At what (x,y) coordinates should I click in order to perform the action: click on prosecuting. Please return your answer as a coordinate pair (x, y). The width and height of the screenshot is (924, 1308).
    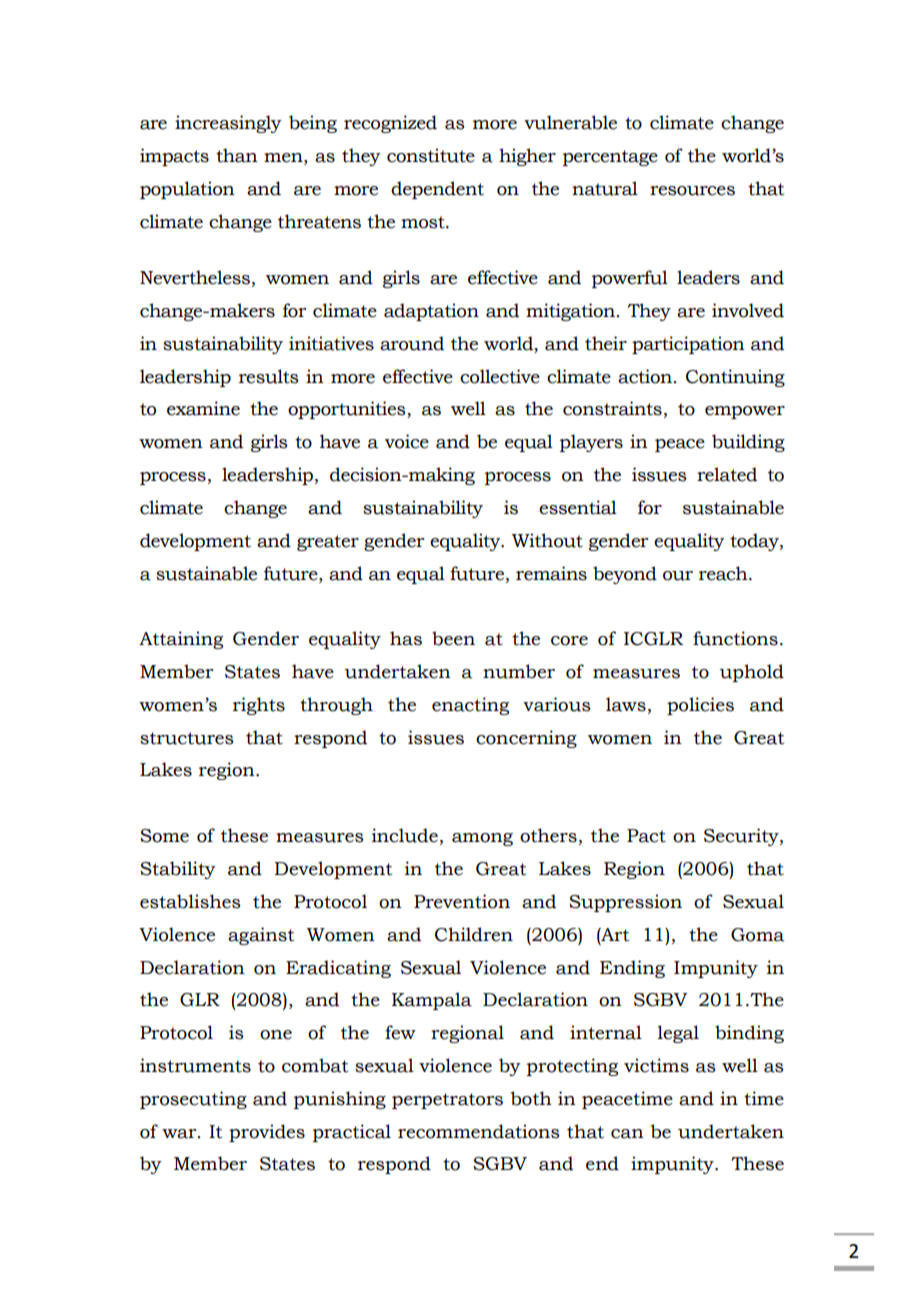
    Looking at the image, I should click on (193, 1100).
